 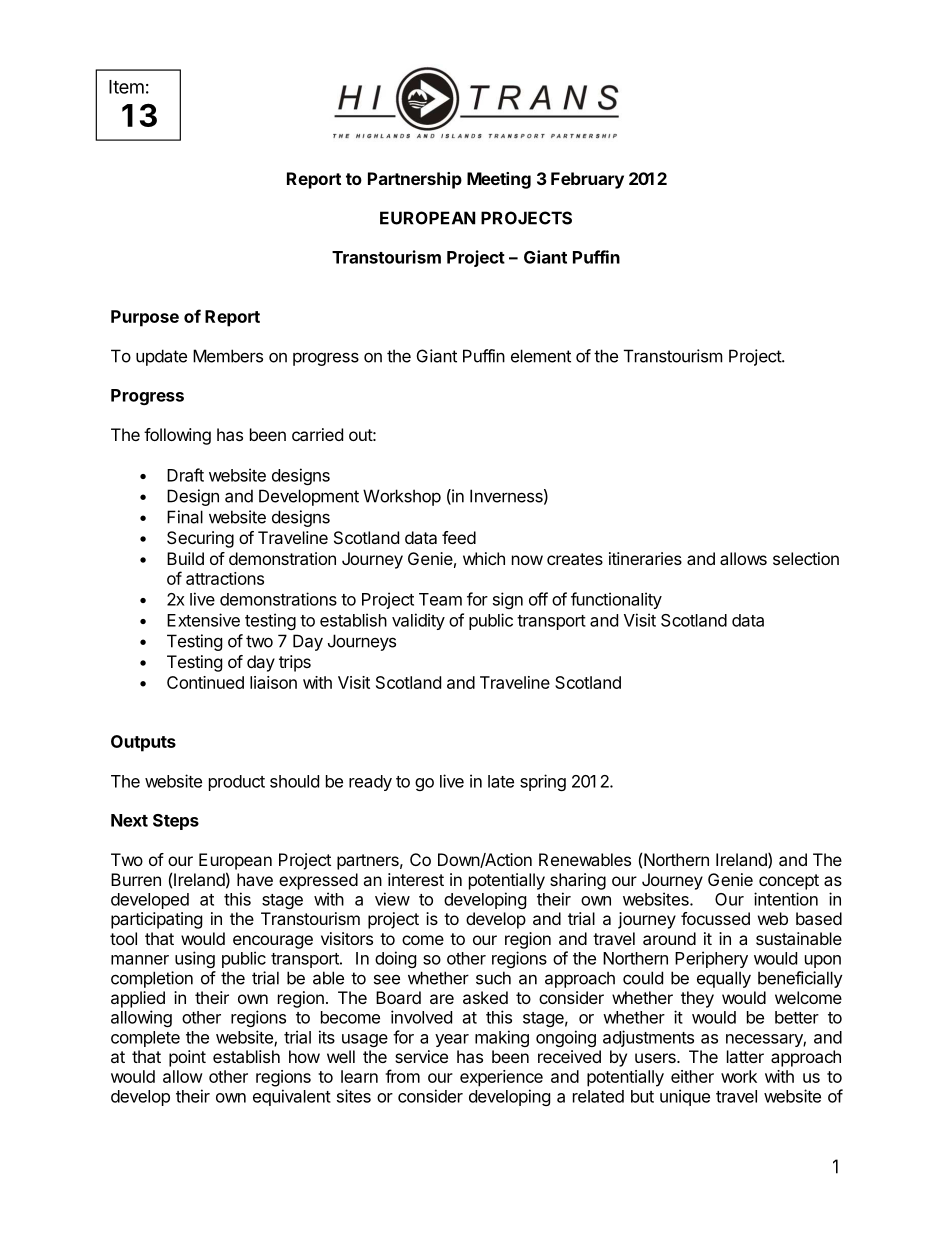 What do you see at coordinates (499, 180) in the image?
I see `Meeting` at bounding box center [499, 180].
